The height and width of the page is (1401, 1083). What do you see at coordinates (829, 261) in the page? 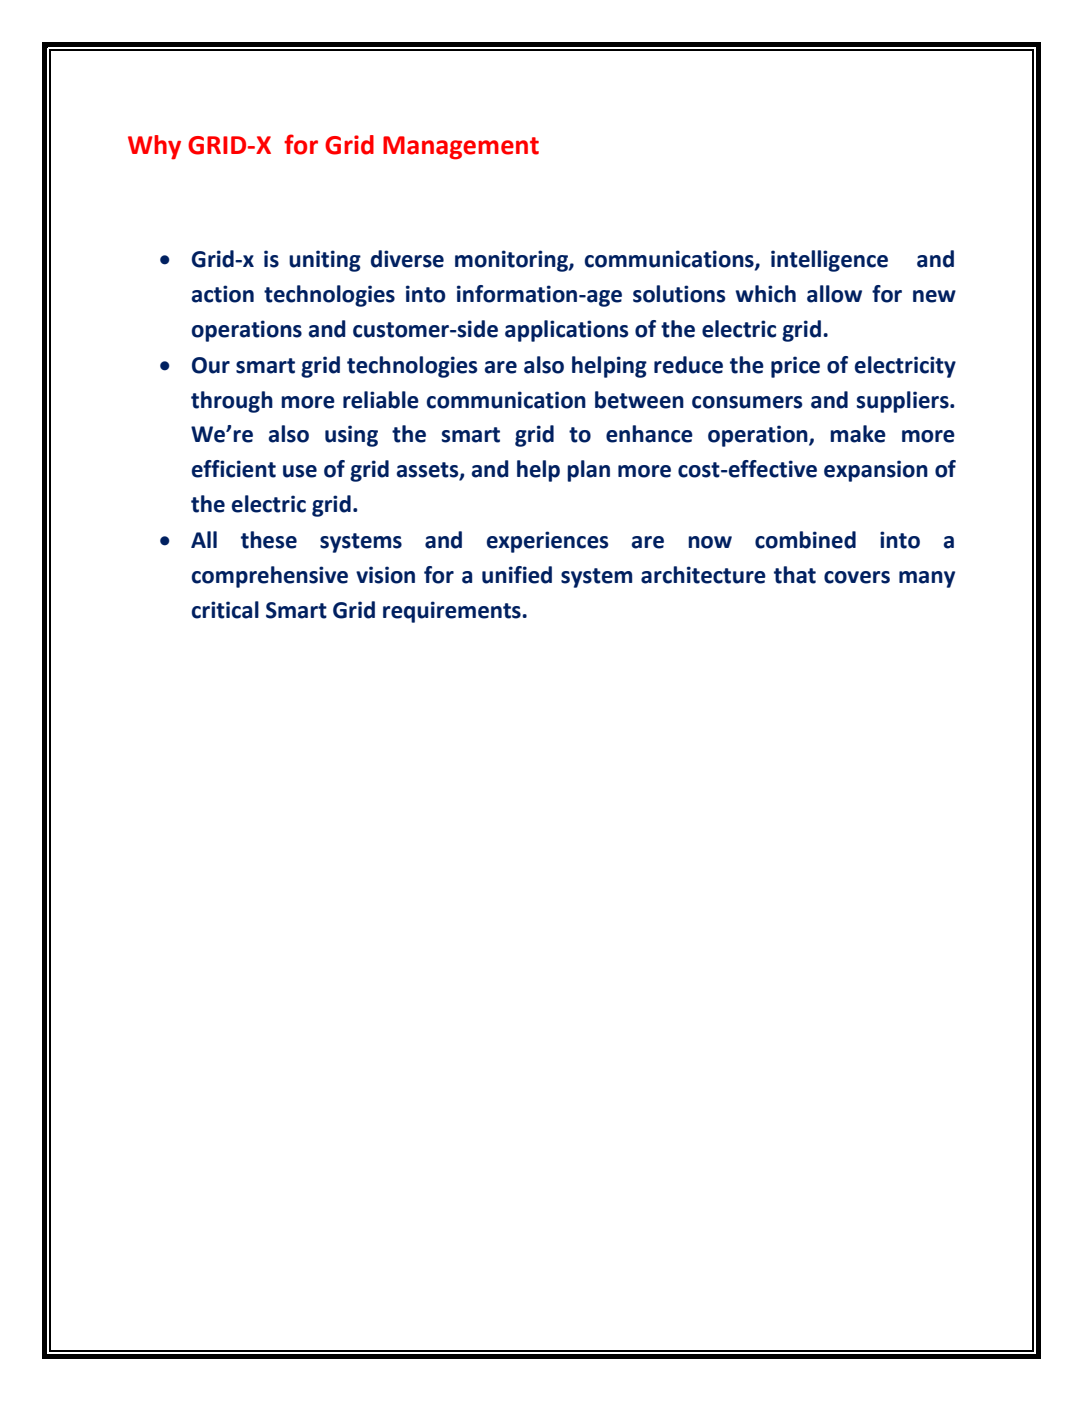
I see `intelligence` at bounding box center [829, 261].
